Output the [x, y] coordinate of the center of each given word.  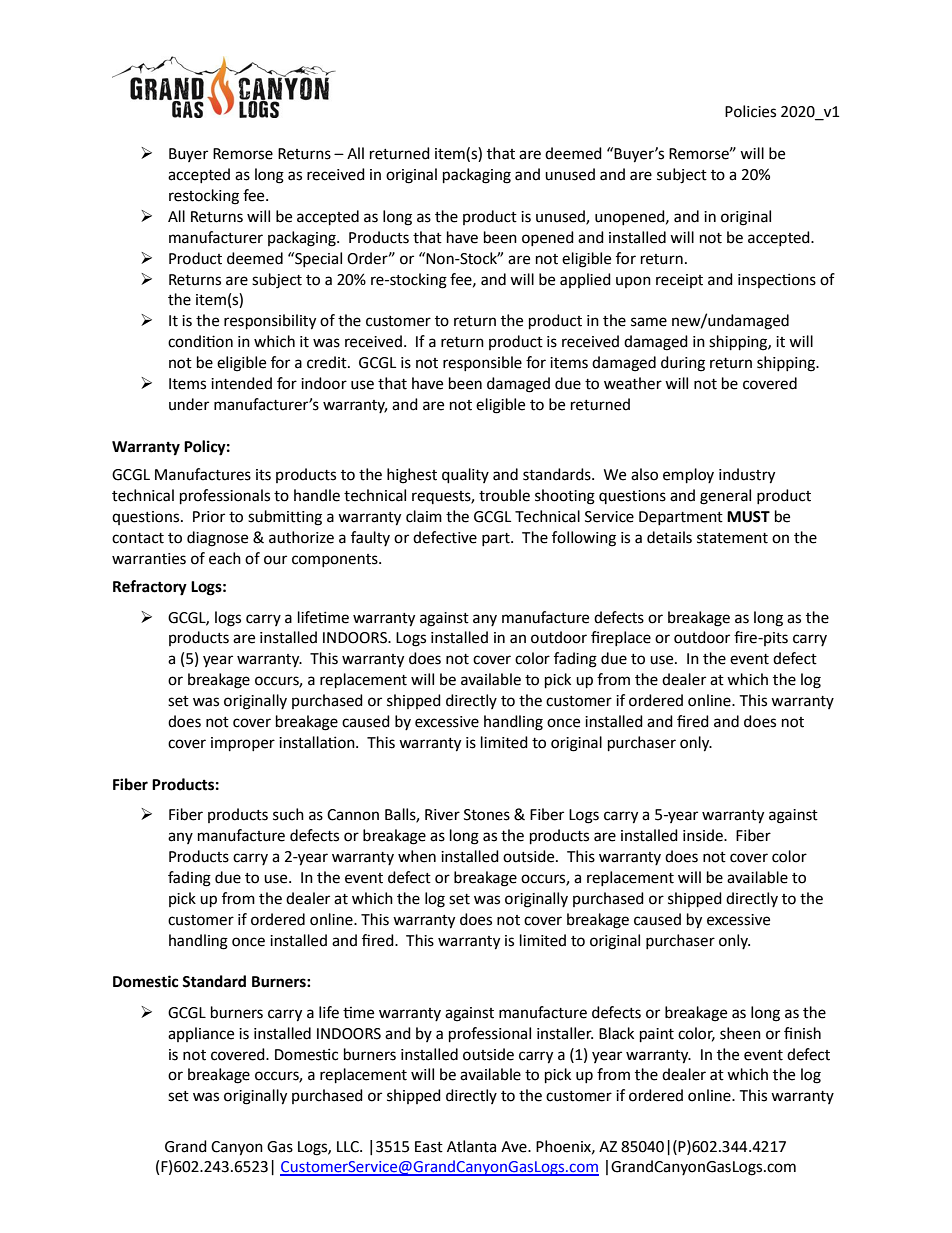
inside [704, 835]
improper [243, 744]
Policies [750, 111]
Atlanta [471, 1146]
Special [317, 259]
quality [465, 476]
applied [585, 280]
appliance [201, 1034]
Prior [209, 517]
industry [747, 476]
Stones [487, 815]
